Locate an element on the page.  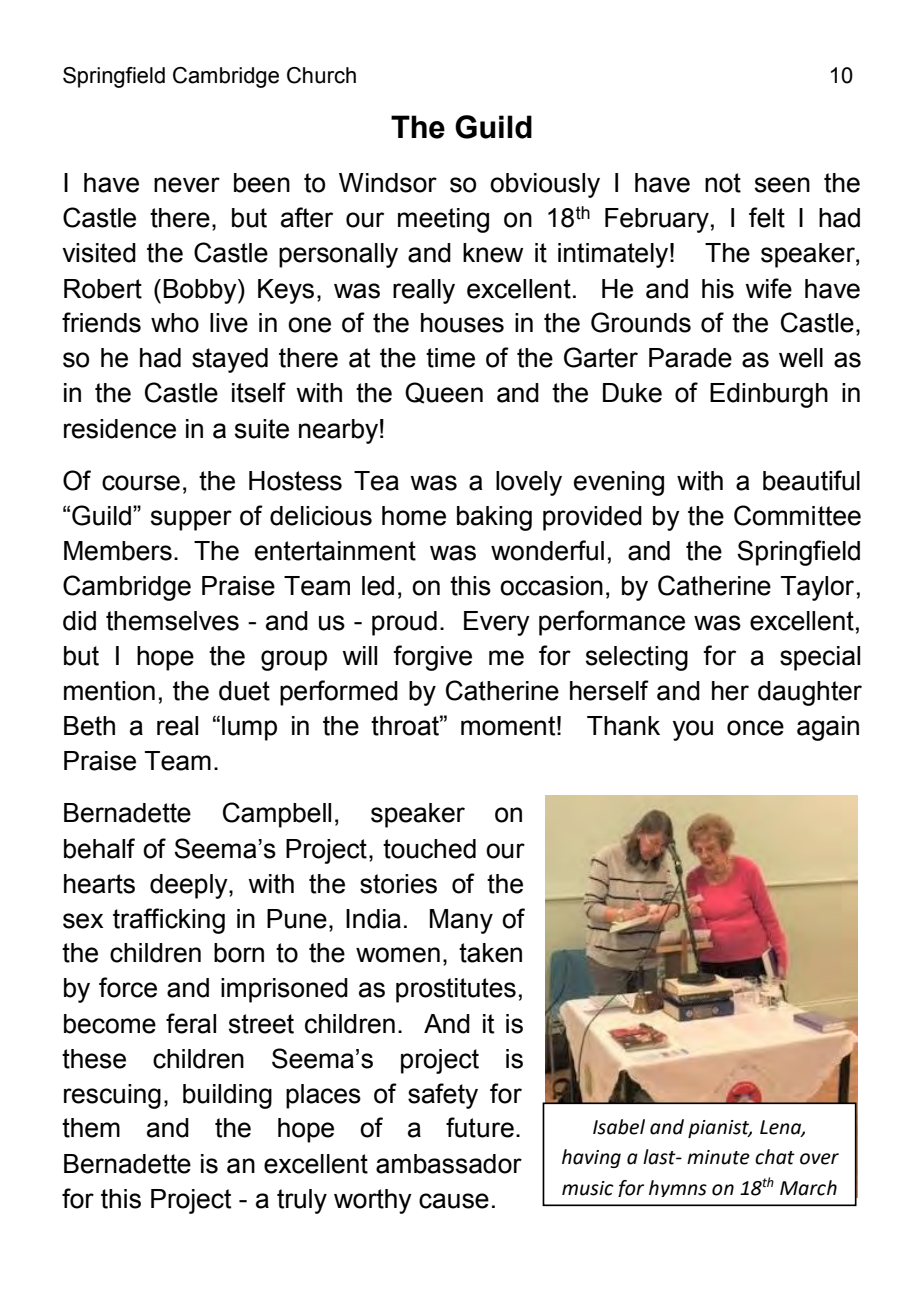
never is located at coordinates (187, 185).
